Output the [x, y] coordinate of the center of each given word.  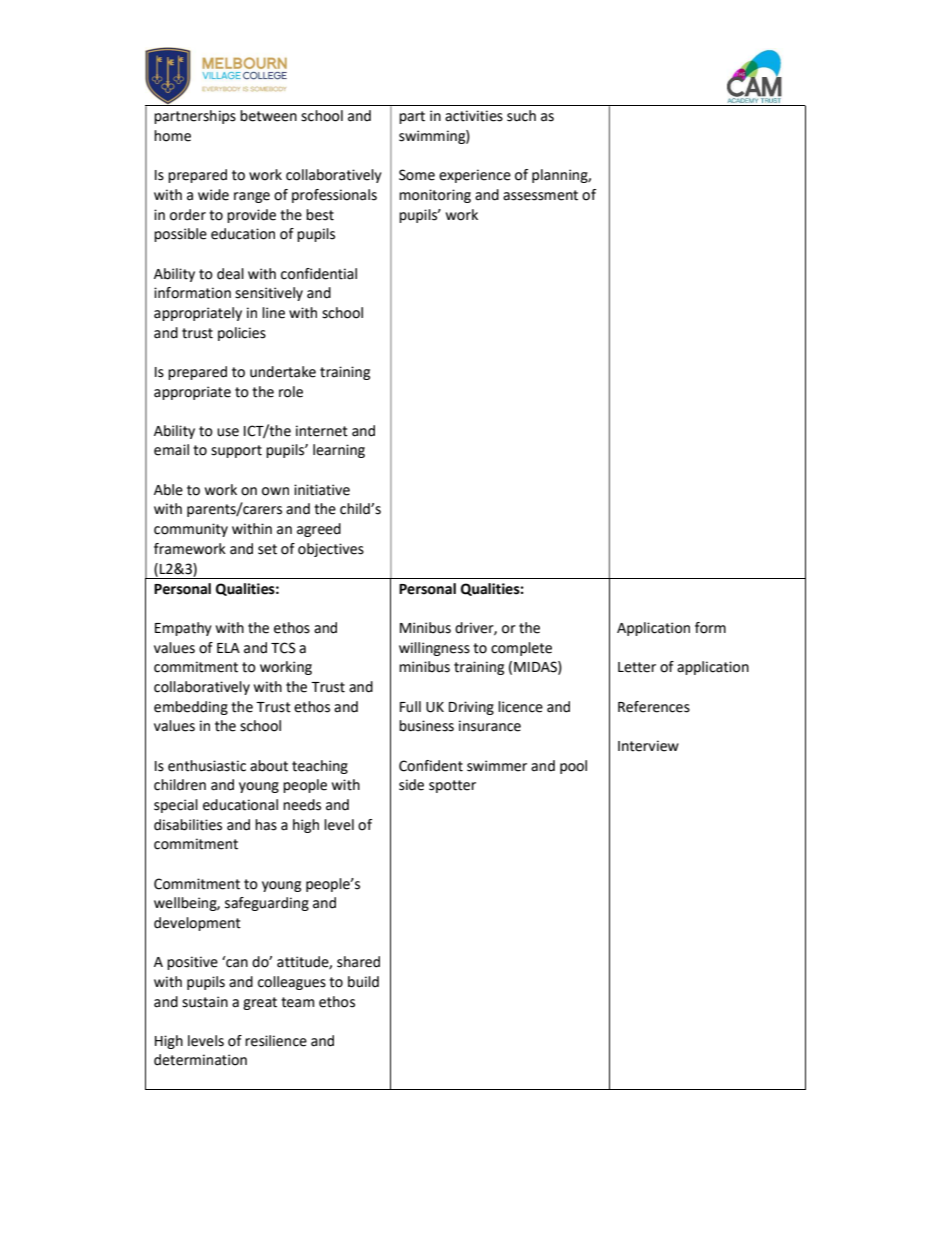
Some [417, 175]
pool [573, 767]
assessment [540, 195]
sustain [205, 1002]
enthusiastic [207, 766]
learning [339, 451]
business [426, 726]
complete [521, 649]
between [268, 116]
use [228, 432]
